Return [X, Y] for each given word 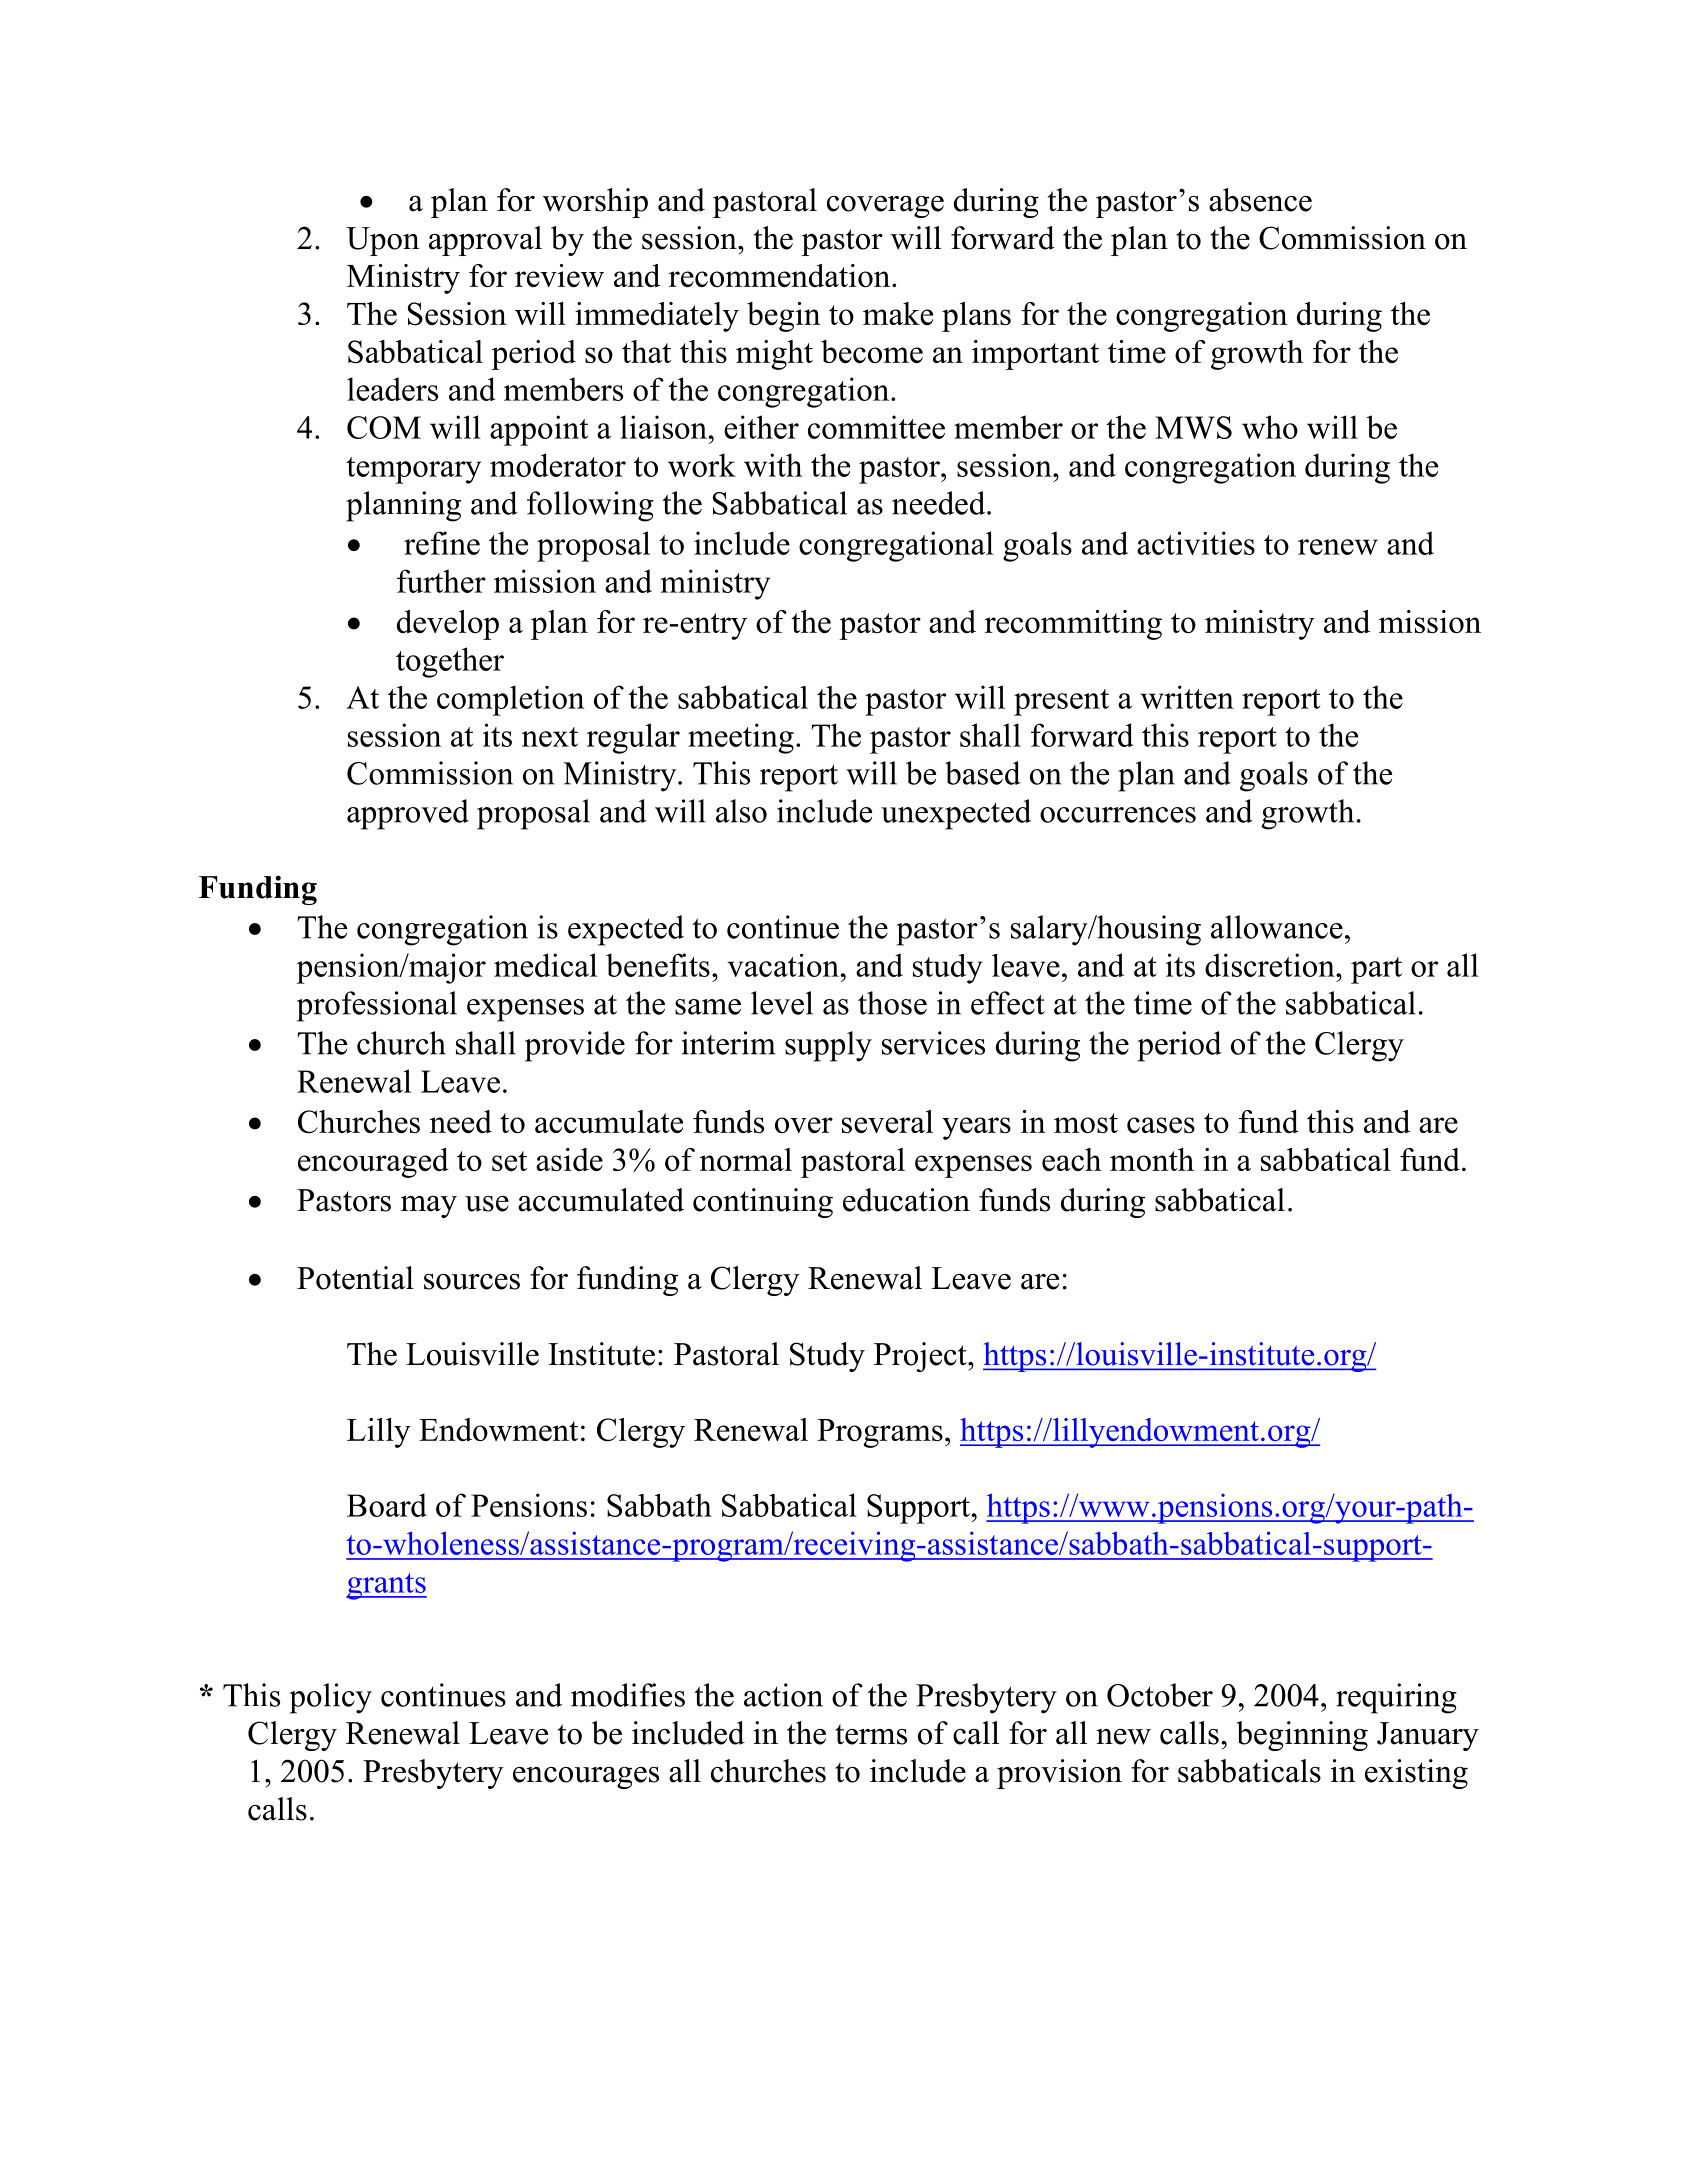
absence [1260, 200]
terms [871, 1735]
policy [330, 1698]
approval [485, 241]
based [983, 773]
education [906, 1200]
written [1187, 697]
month [1152, 1159]
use [487, 1204]
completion [510, 700]
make [898, 313]
